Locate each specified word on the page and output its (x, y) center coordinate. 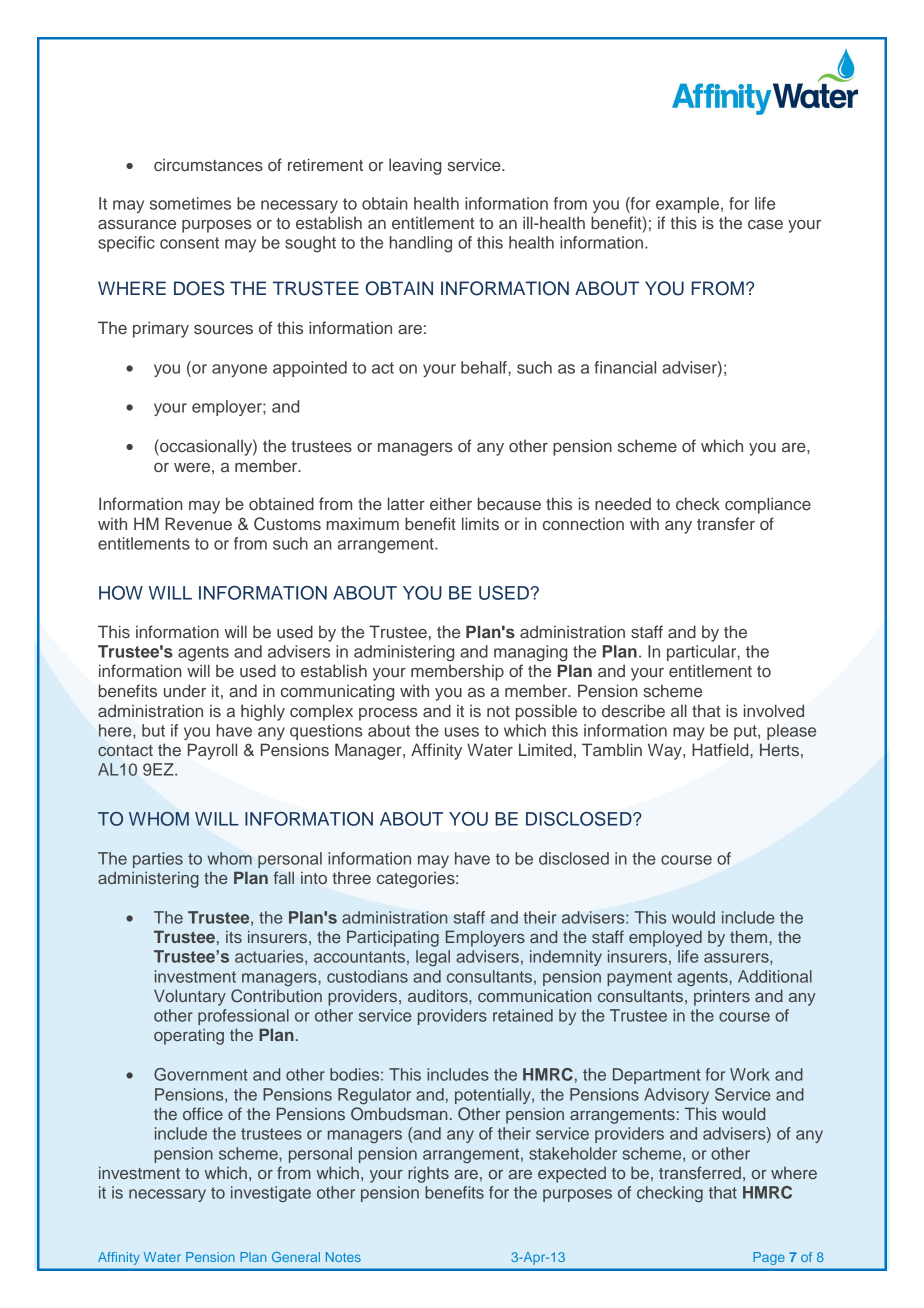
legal (433, 958)
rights (428, 1174)
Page (769, 1258)
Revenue (198, 523)
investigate (271, 1194)
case (765, 225)
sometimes (190, 203)
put (746, 732)
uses (462, 732)
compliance (768, 505)
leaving (415, 166)
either (451, 503)
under (185, 690)
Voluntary (190, 997)
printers (722, 997)
